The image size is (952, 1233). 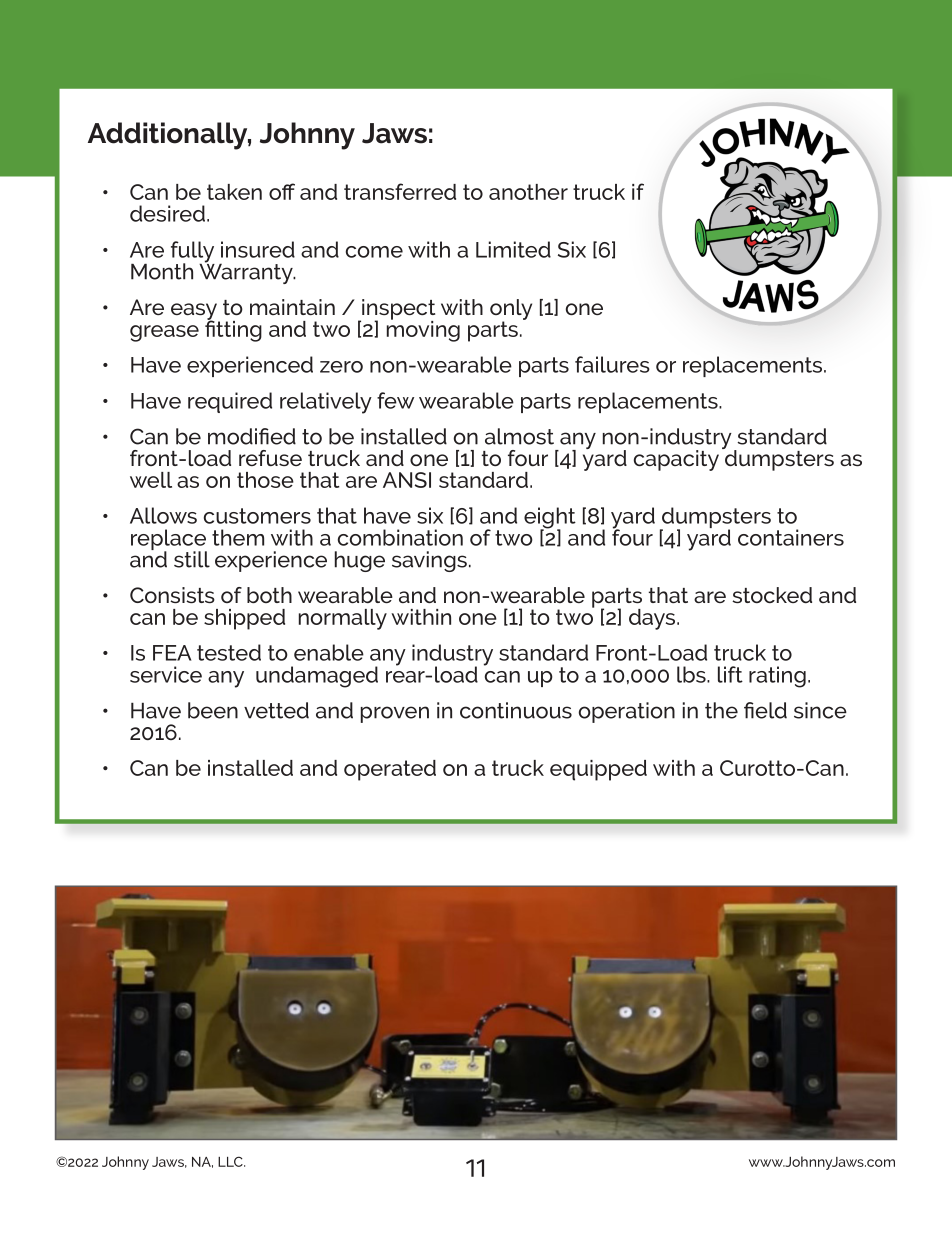 I want to click on equipped, so click(x=598, y=770).
